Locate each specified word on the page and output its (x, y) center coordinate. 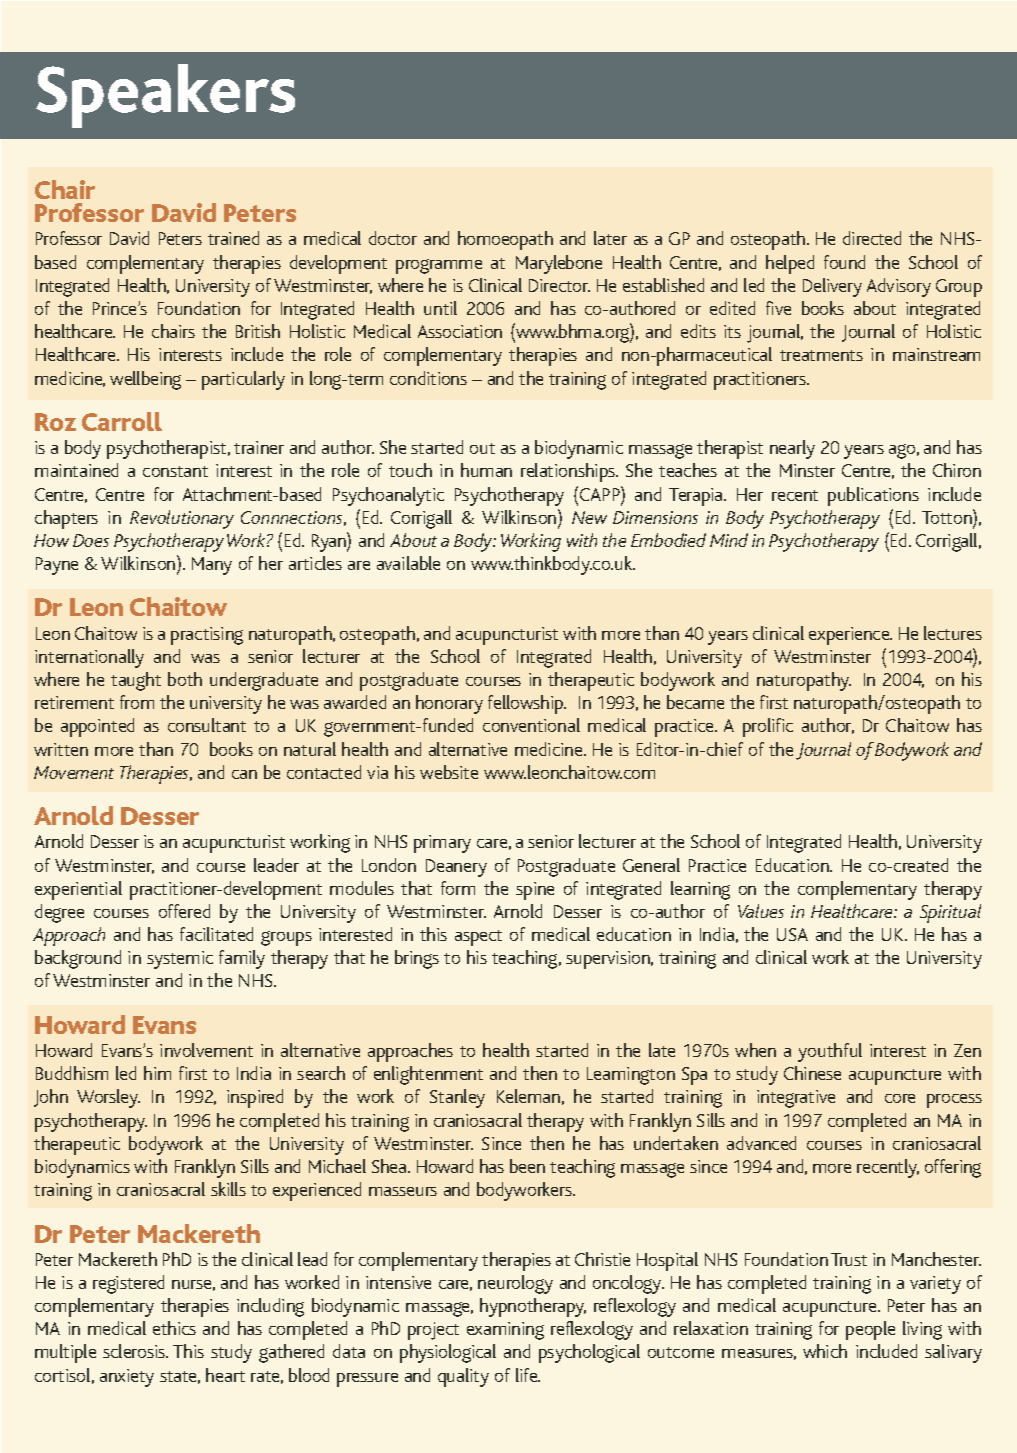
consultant (207, 725)
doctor (393, 238)
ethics (174, 1328)
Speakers (165, 96)
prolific (768, 727)
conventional (531, 725)
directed (872, 238)
